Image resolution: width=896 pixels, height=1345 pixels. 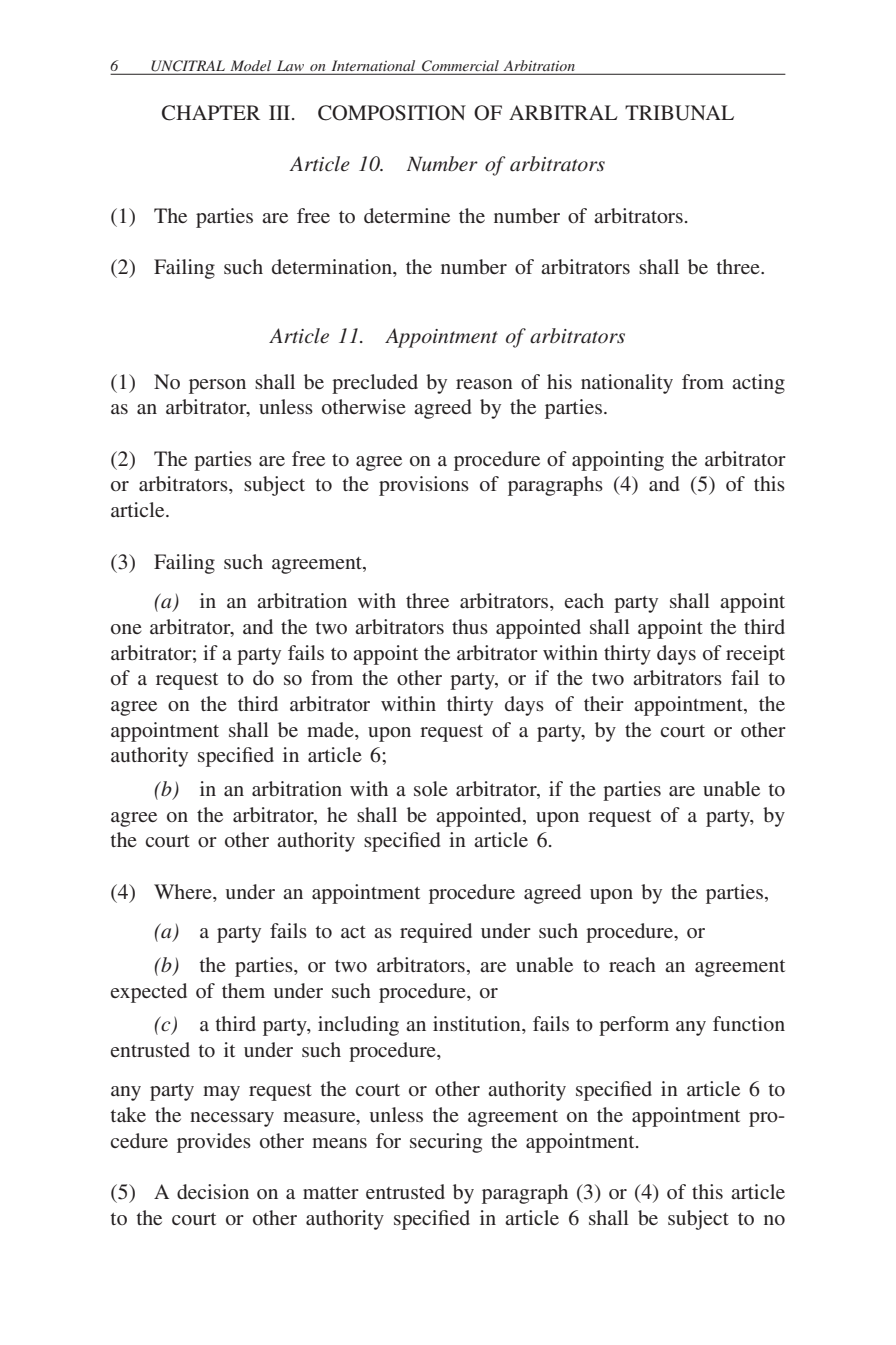 I want to click on CHAPTER, so click(x=211, y=113).
